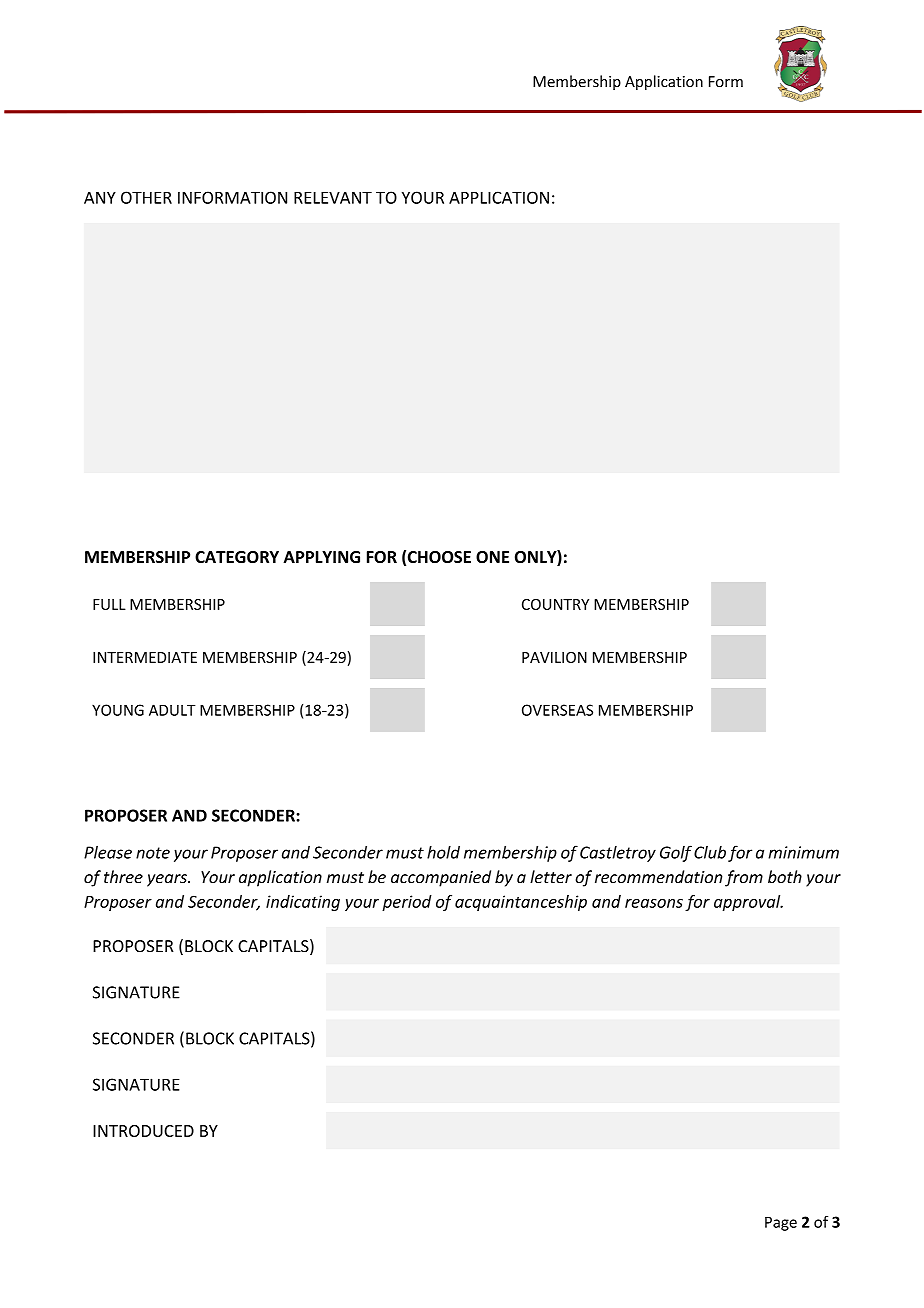  I want to click on years, so click(168, 880).
